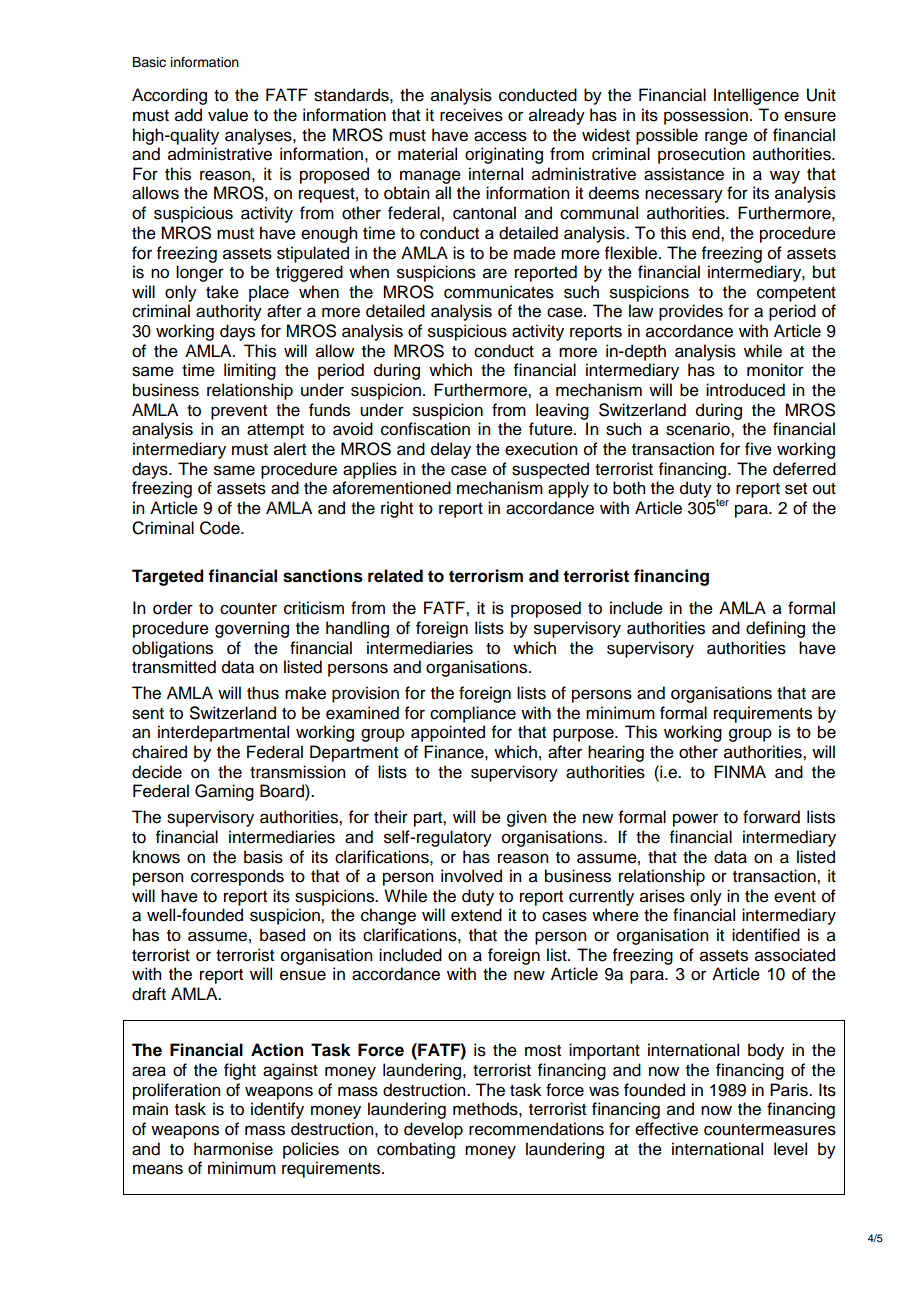 This screenshot has height=1308, width=924. I want to click on receives, so click(471, 115).
